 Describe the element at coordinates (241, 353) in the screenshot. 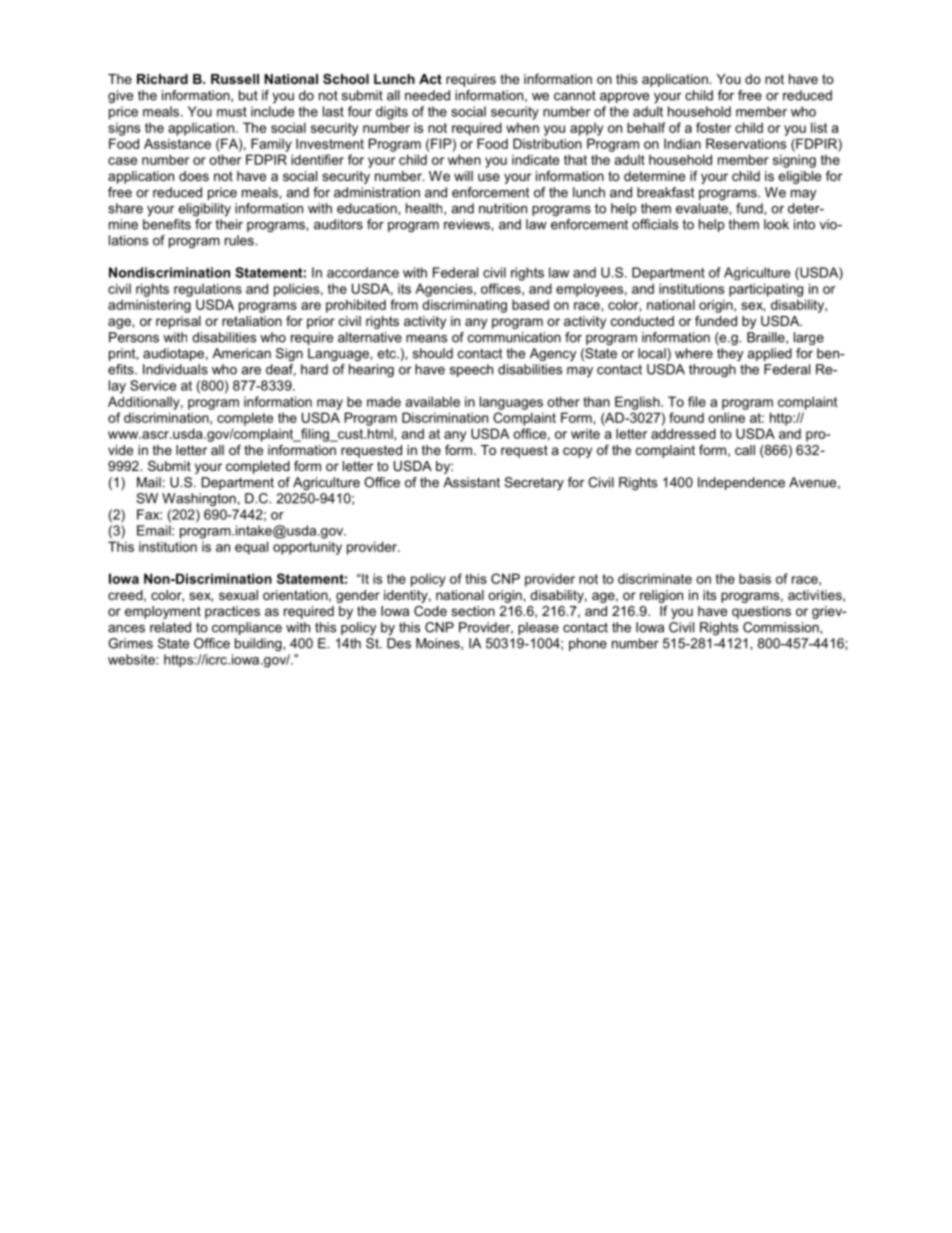

I see `American` at that location.
